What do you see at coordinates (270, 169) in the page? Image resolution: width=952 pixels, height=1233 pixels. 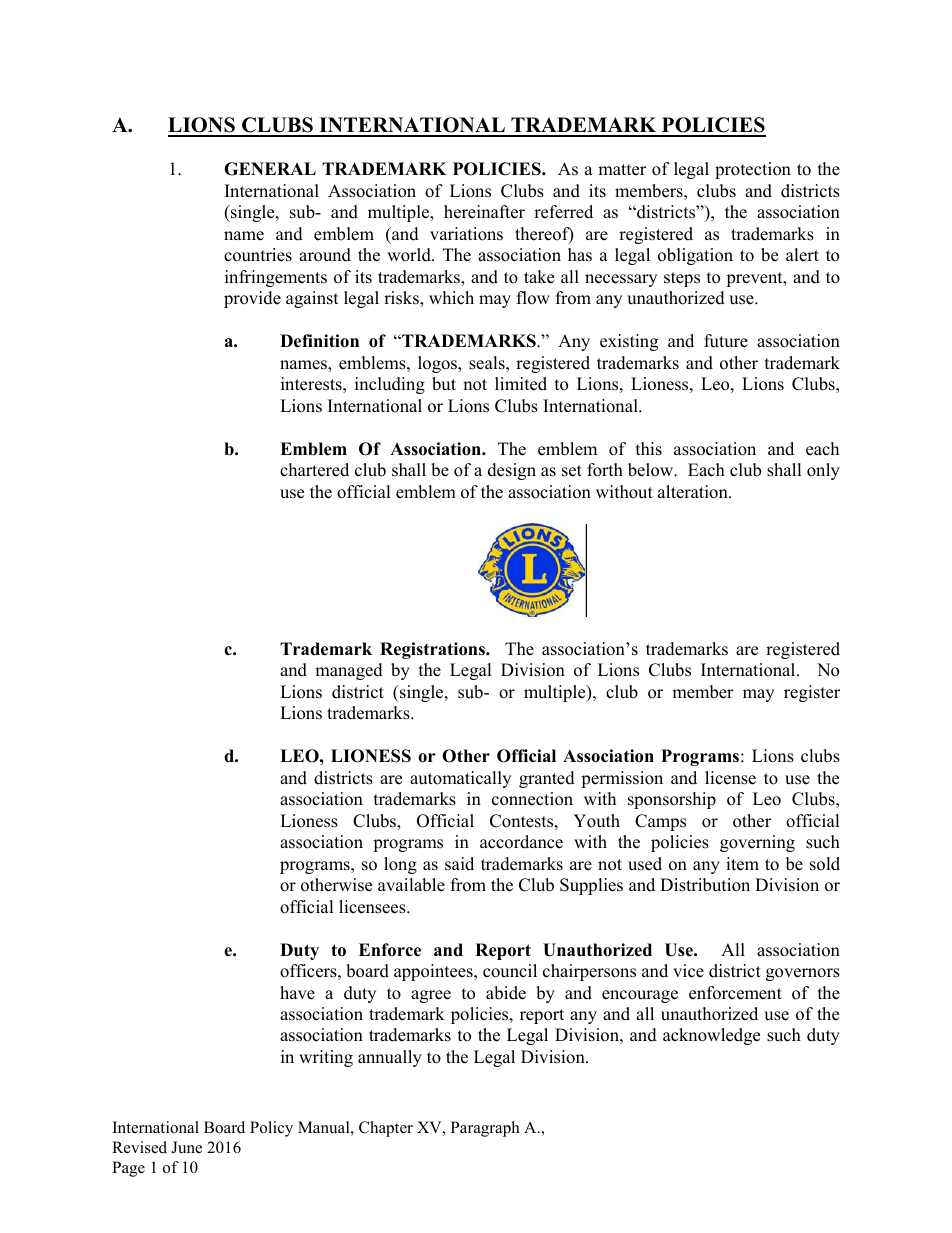 I see `GENERAL` at bounding box center [270, 169].
